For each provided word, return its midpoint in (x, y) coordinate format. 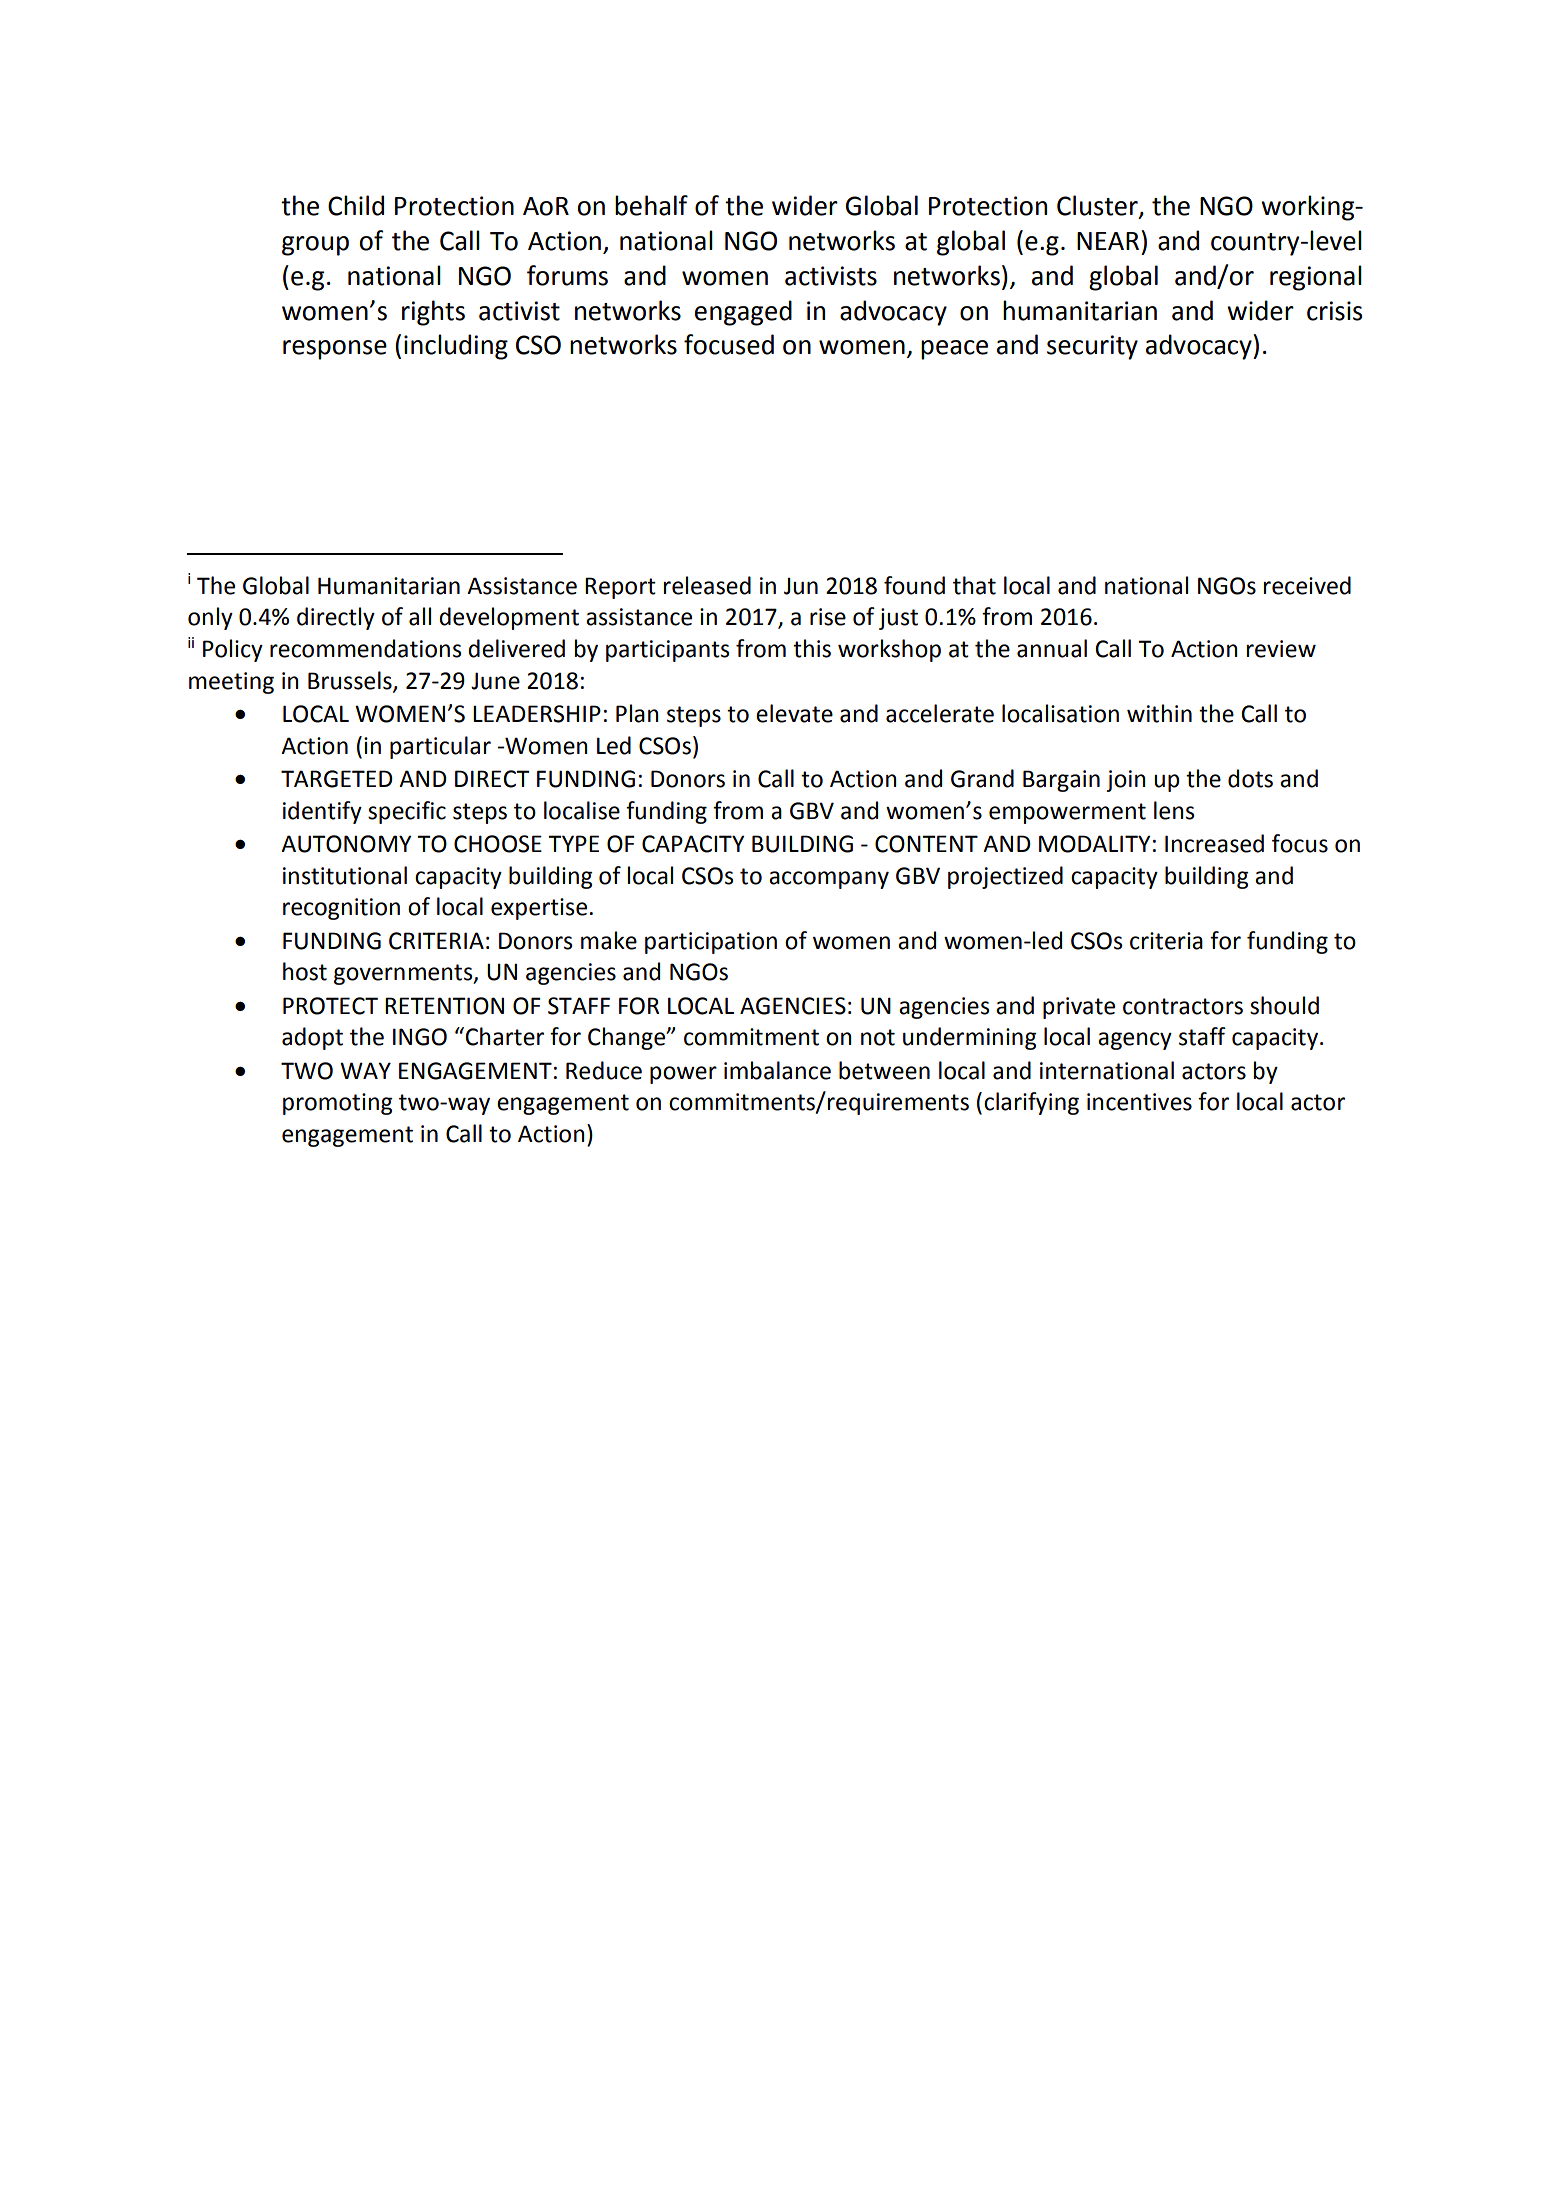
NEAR (1108, 241)
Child (356, 205)
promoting (338, 1104)
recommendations (365, 648)
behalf (651, 205)
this (812, 648)
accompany (829, 880)
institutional (345, 875)
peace (954, 350)
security (1092, 347)
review (1281, 649)
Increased (1214, 843)
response (335, 350)
